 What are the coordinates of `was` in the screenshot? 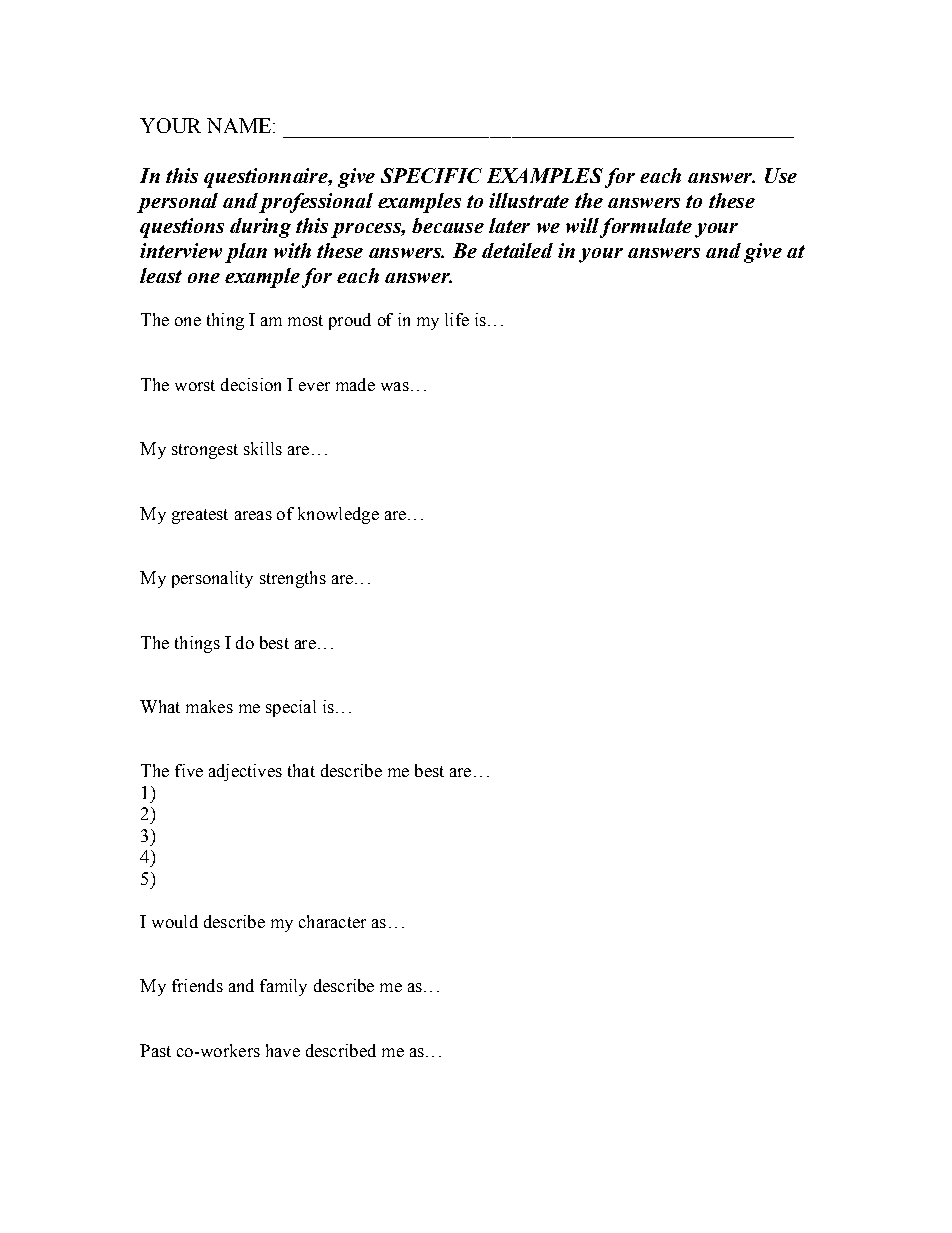 It's located at (395, 386).
